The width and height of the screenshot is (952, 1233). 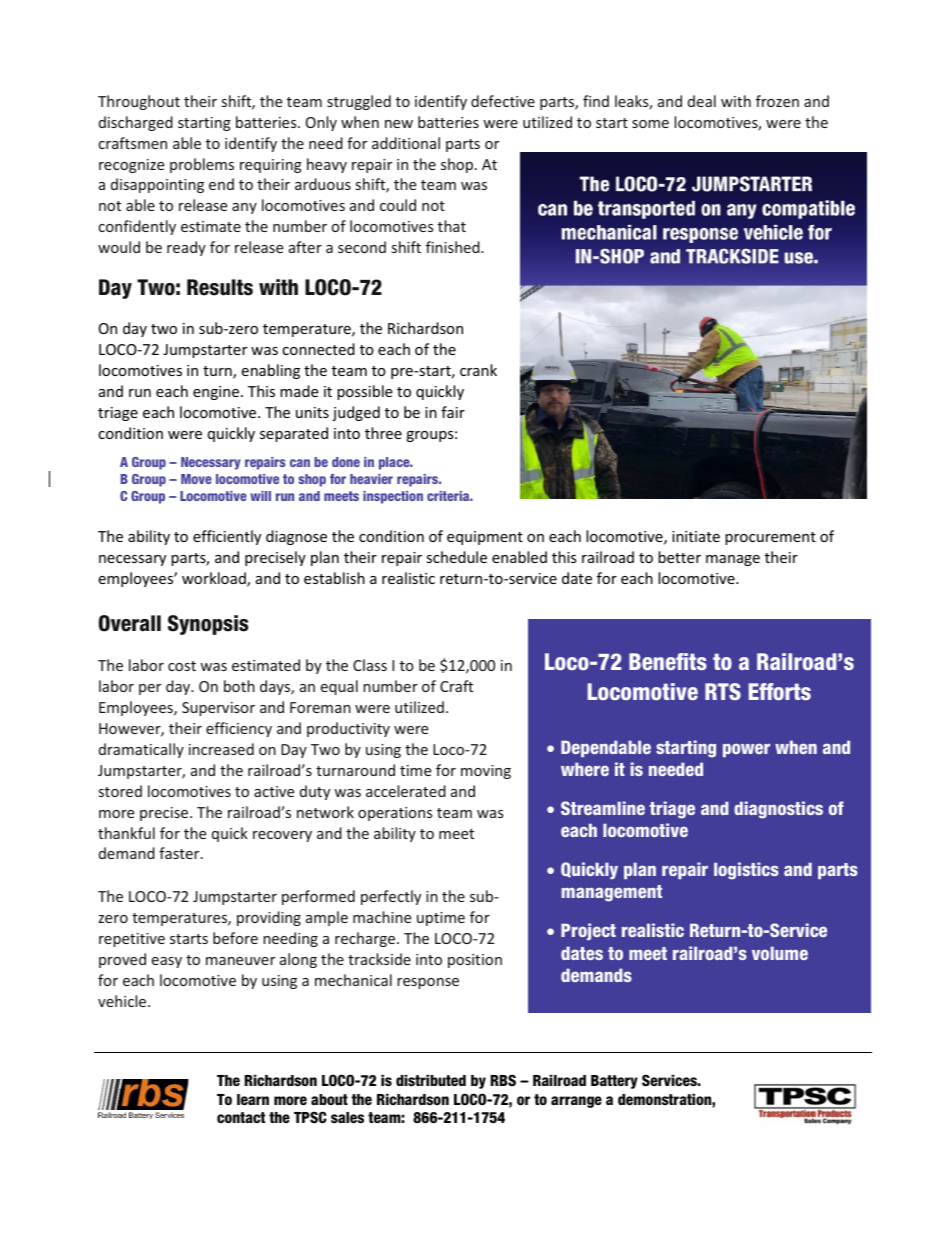 I want to click on better, so click(x=679, y=557).
